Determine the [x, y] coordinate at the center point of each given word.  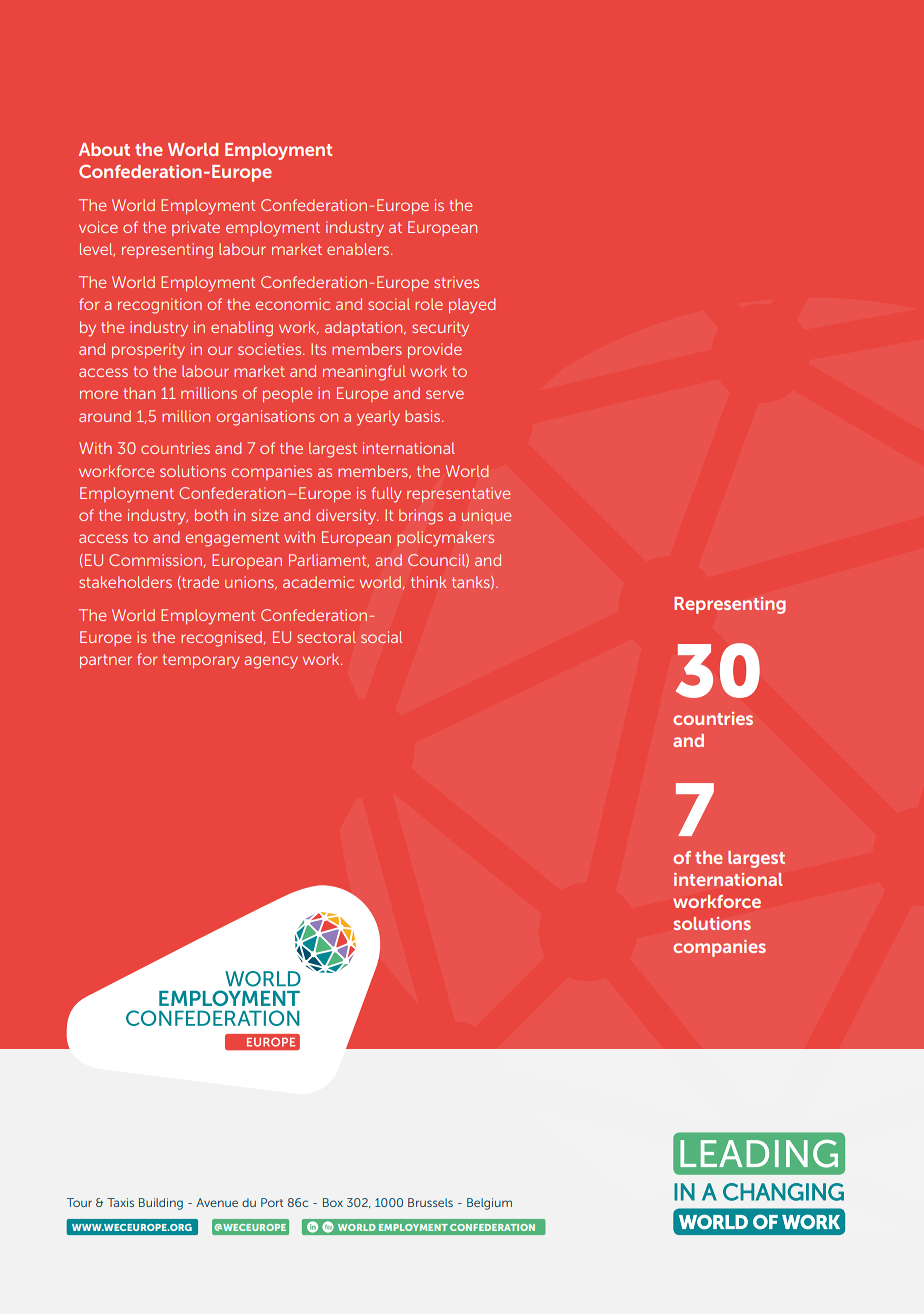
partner [106, 661]
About [104, 149]
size [264, 515]
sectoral [326, 637]
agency [271, 662]
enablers [359, 249]
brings [421, 517]
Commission [157, 560]
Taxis [120, 1202]
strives [456, 282]
